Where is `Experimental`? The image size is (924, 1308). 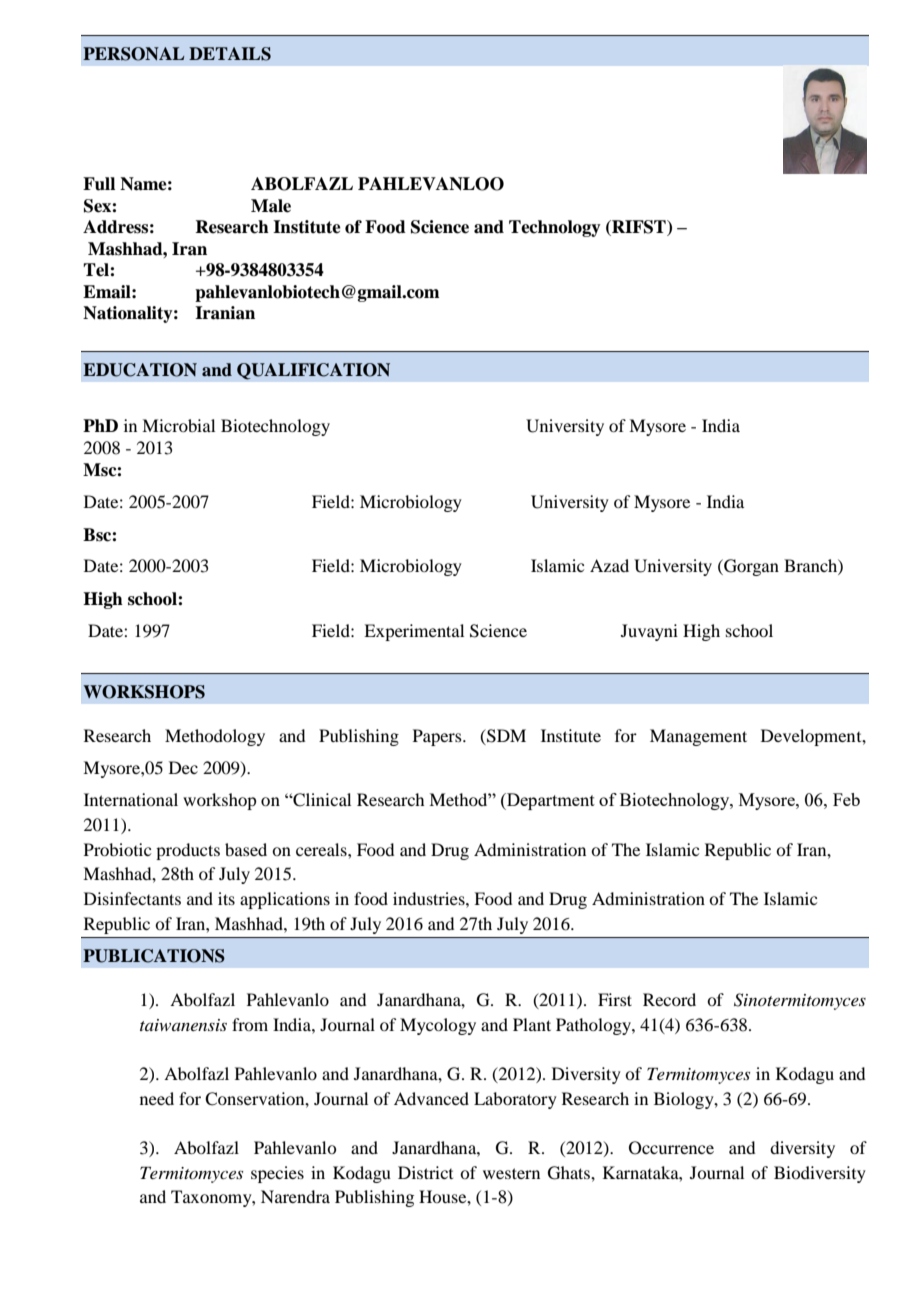 Experimental is located at coordinates (414, 632).
